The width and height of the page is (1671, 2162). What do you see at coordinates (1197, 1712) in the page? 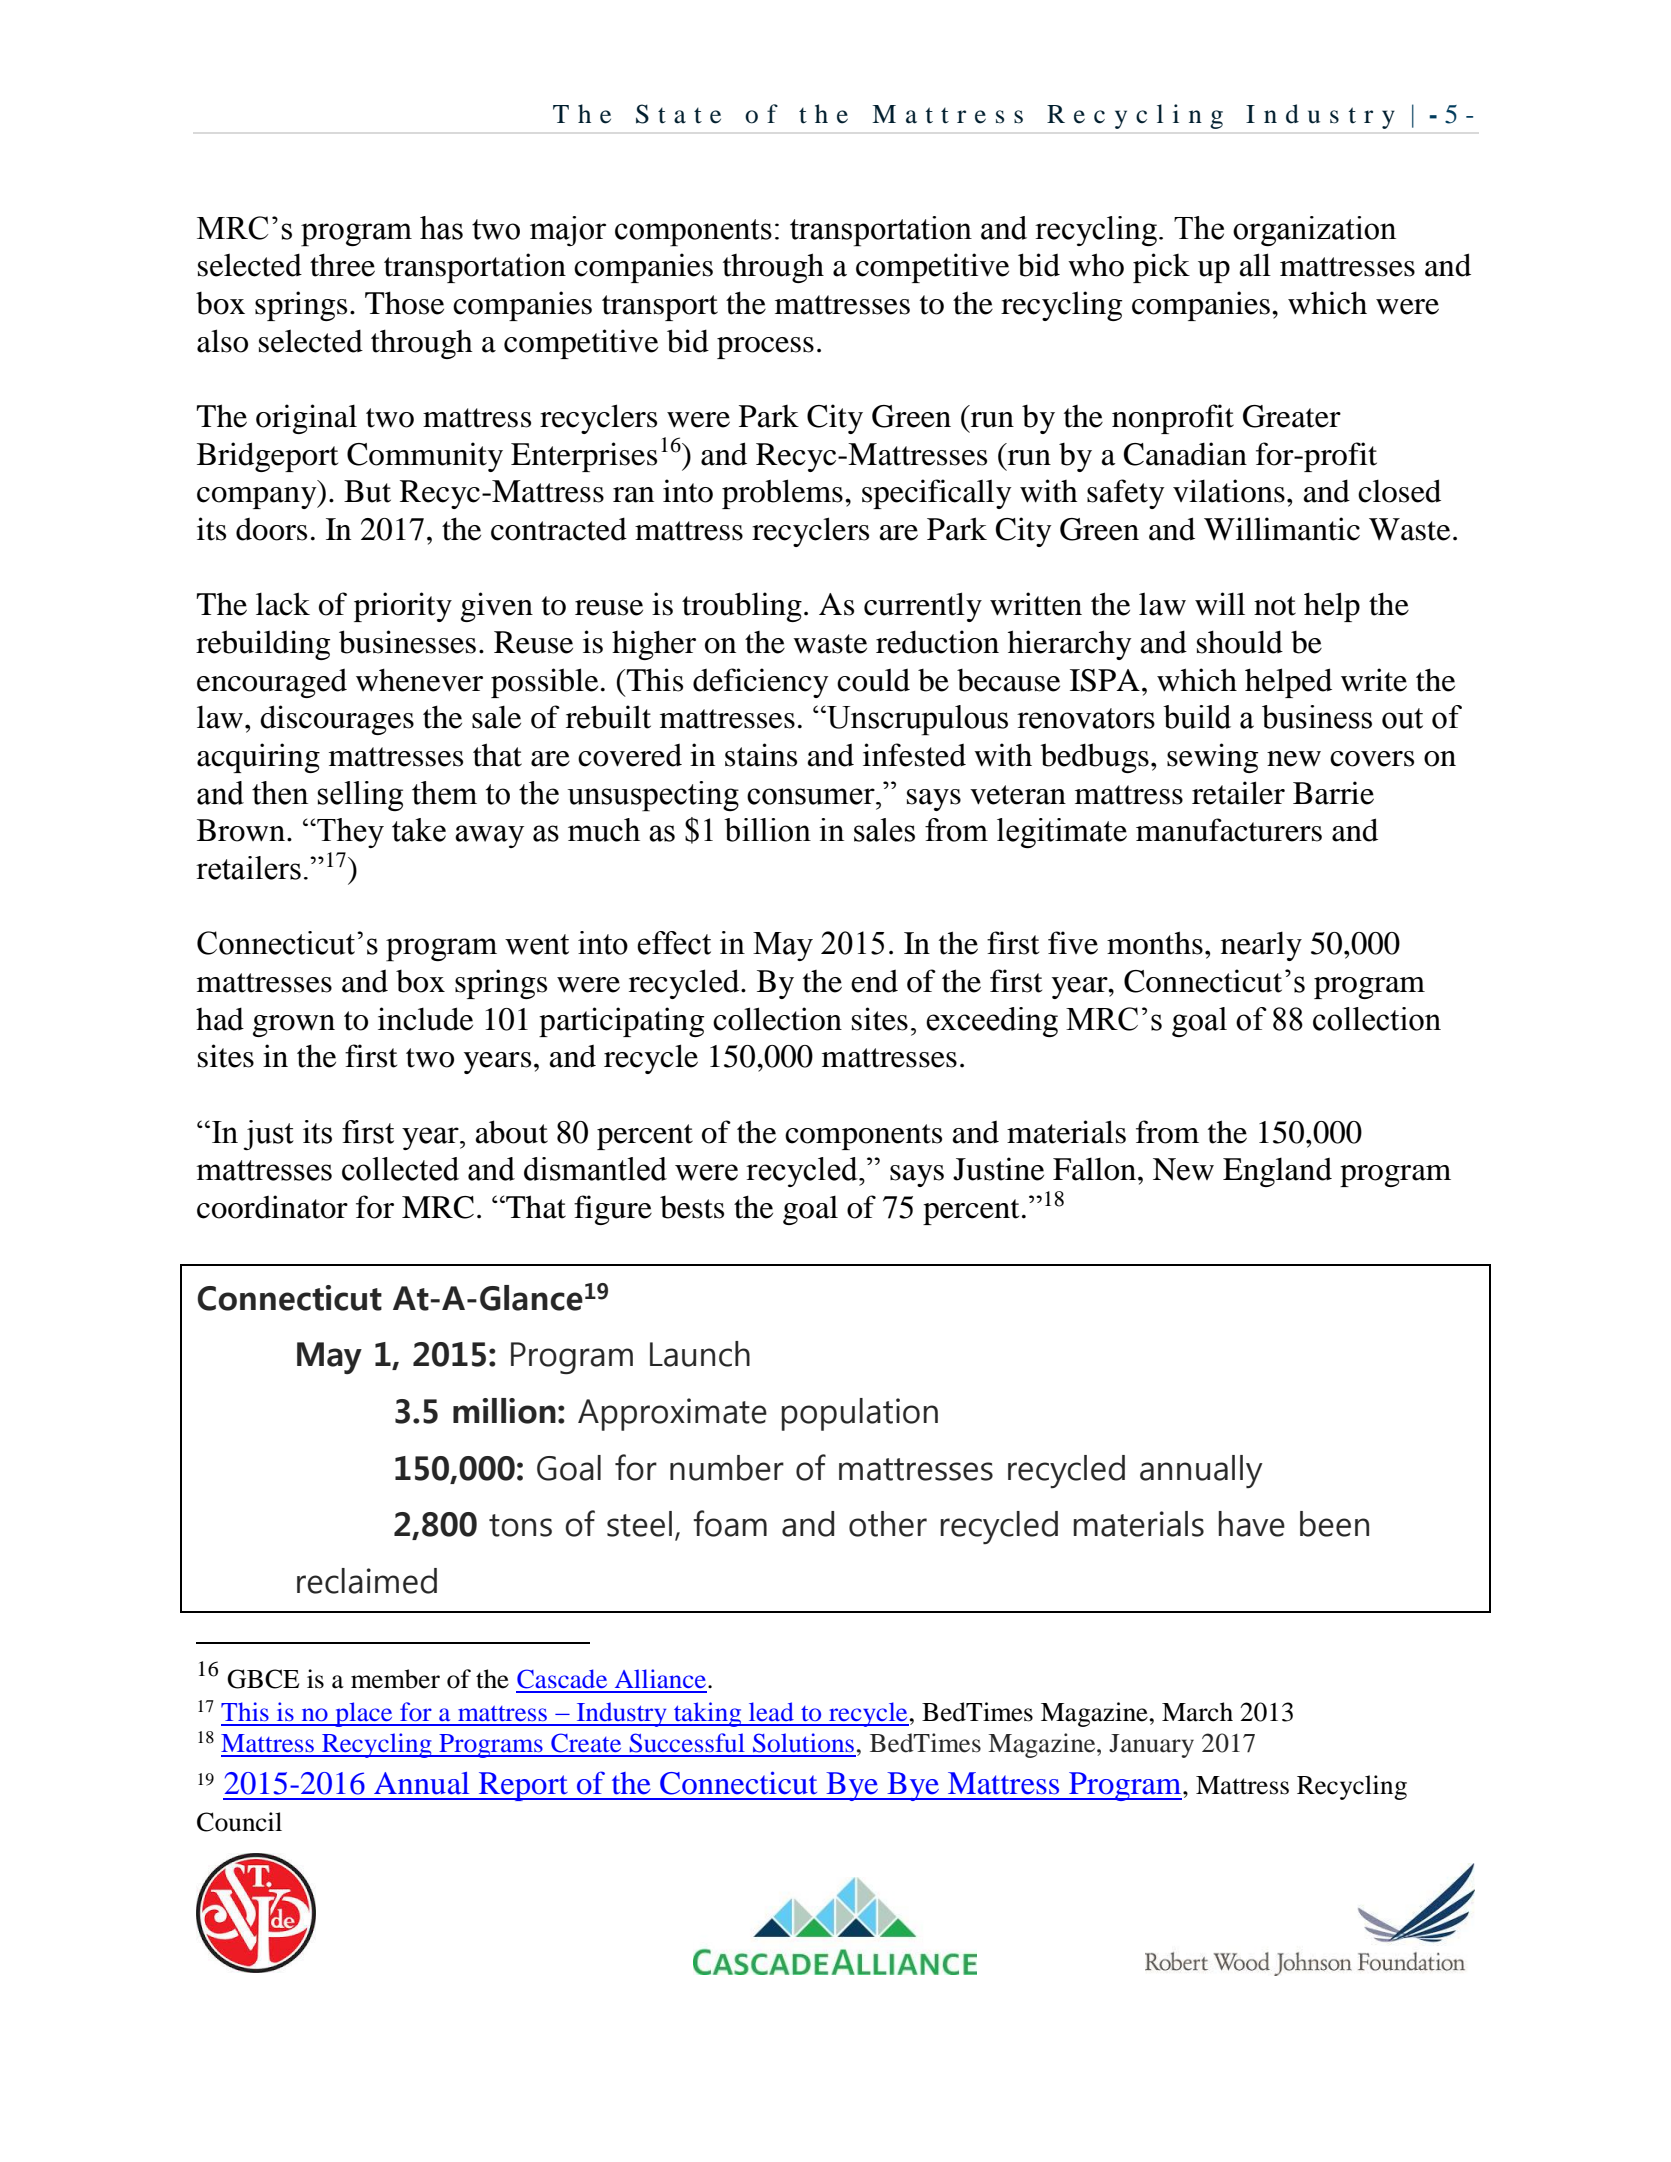
I see `March` at bounding box center [1197, 1712].
